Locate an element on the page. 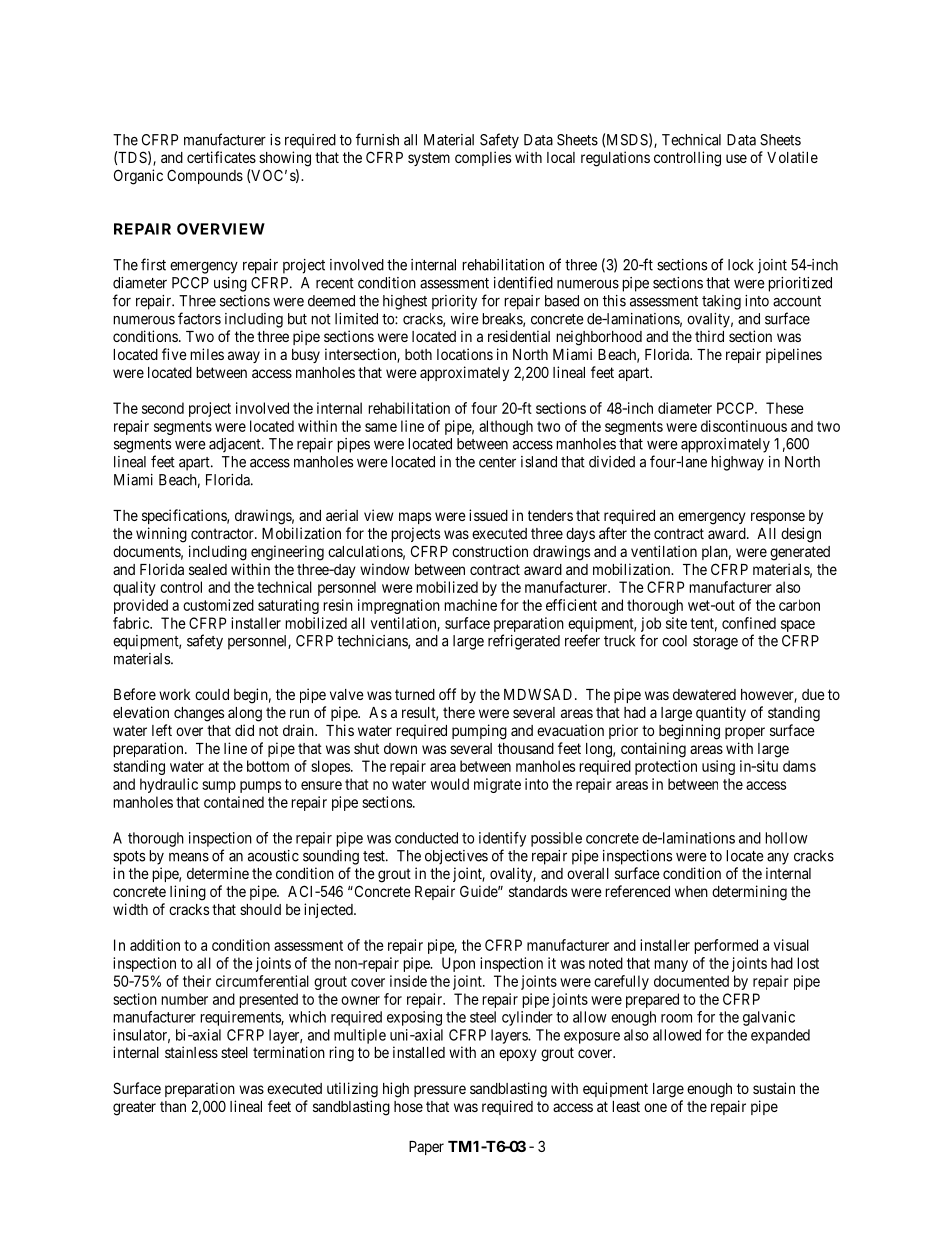 This image has height=1233, width=952. pressure is located at coordinates (440, 1091).
